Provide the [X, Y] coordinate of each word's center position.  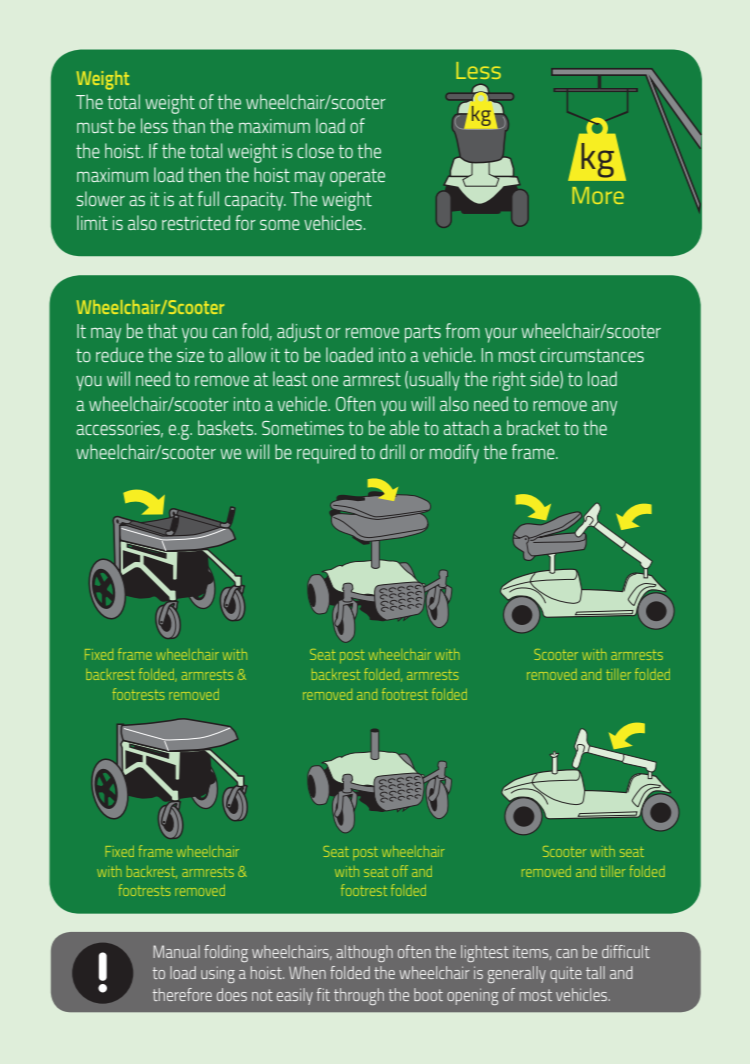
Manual [176, 951]
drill [392, 451]
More [598, 195]
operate [357, 178]
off [400, 871]
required [326, 454]
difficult [626, 951]
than [188, 125]
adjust [299, 332]
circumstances [592, 355]
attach [466, 427]
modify [454, 454]
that [162, 330]
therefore [182, 994]
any [604, 408]
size [190, 355]
